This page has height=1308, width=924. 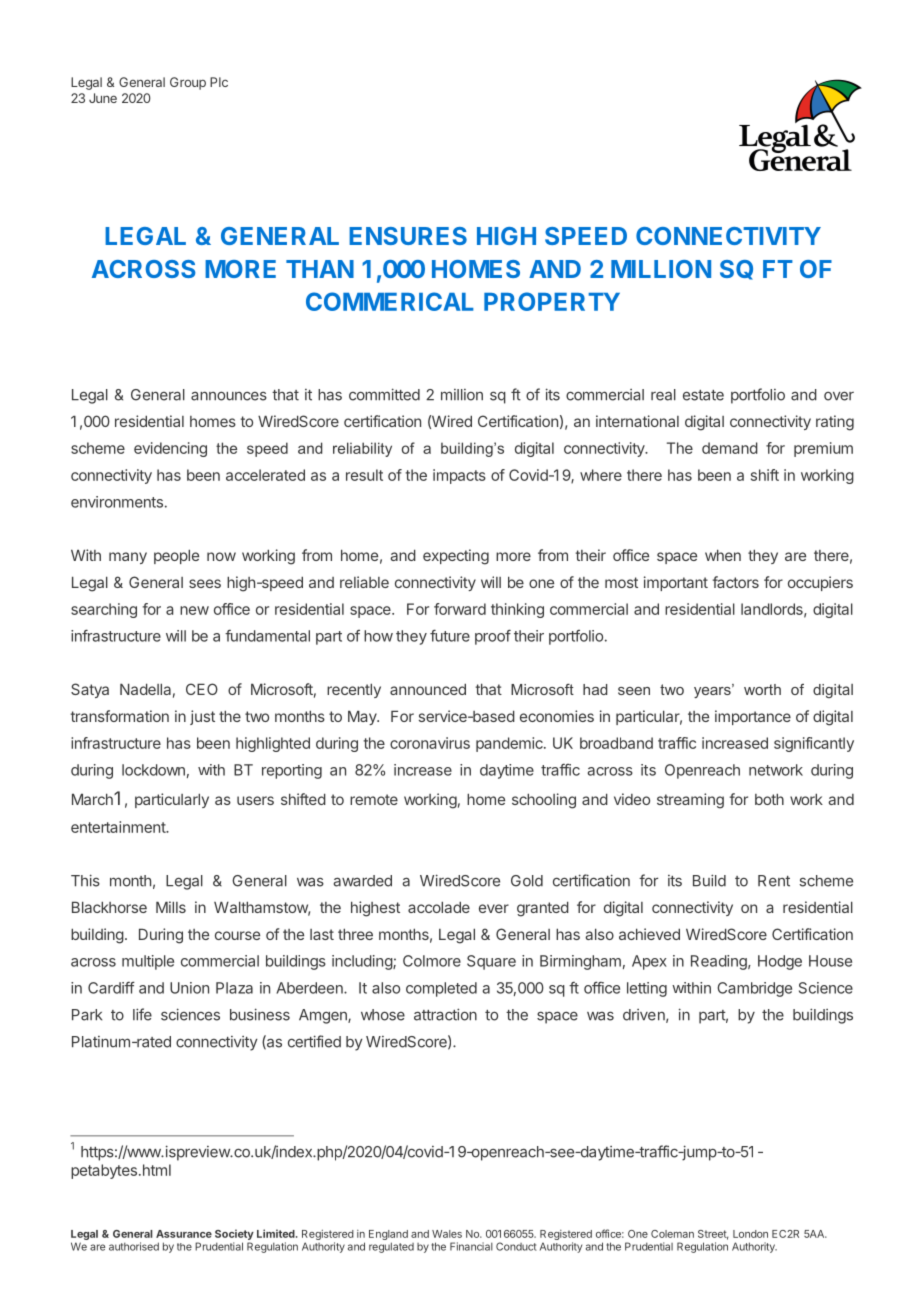 I want to click on ENSURES, so click(x=408, y=236).
